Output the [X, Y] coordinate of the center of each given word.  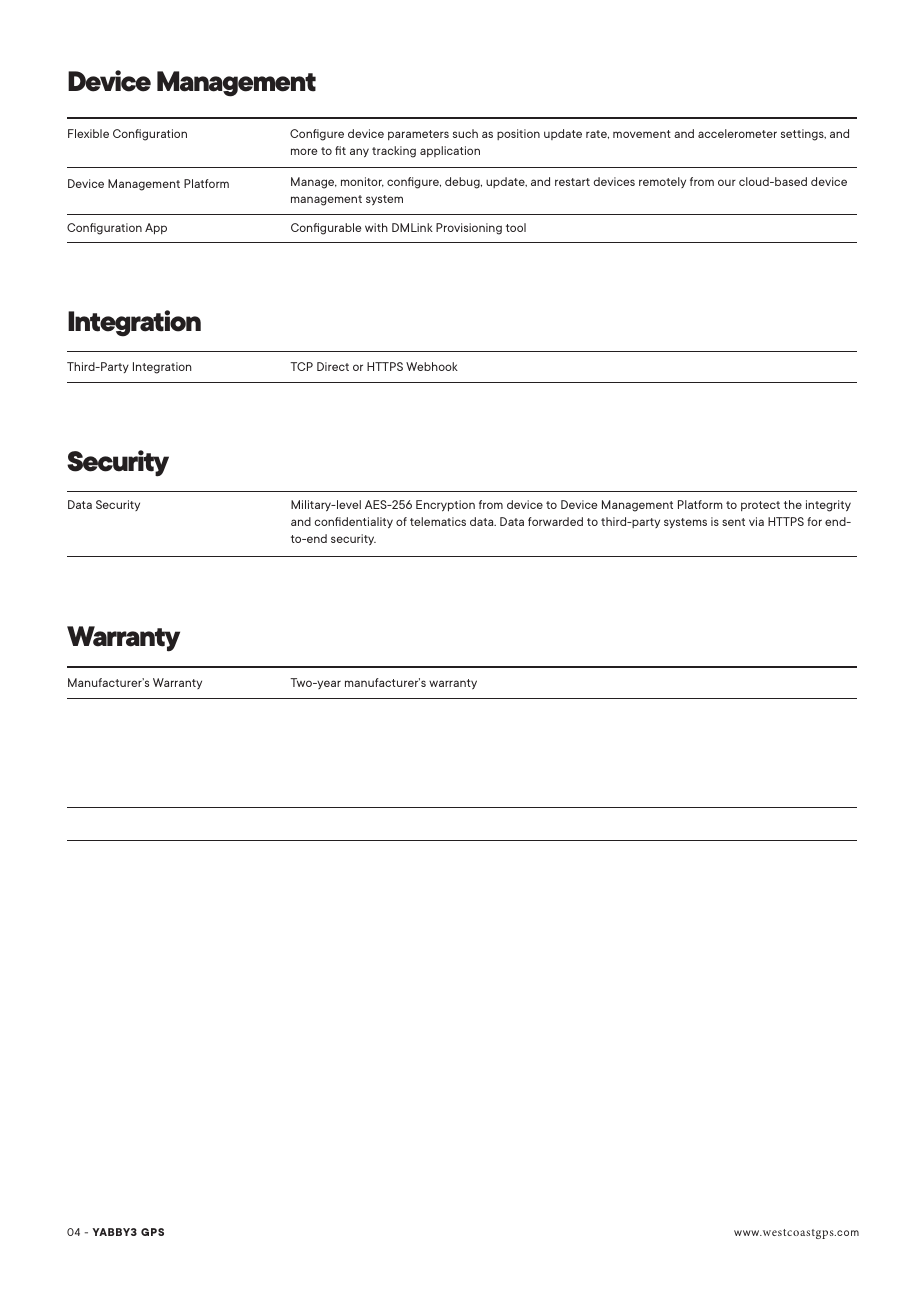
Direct [333, 366]
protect [760, 506]
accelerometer [737, 133]
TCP [301, 366]
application [450, 151]
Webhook [432, 366]
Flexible [88, 133]
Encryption [445, 506]
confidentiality [354, 523]
